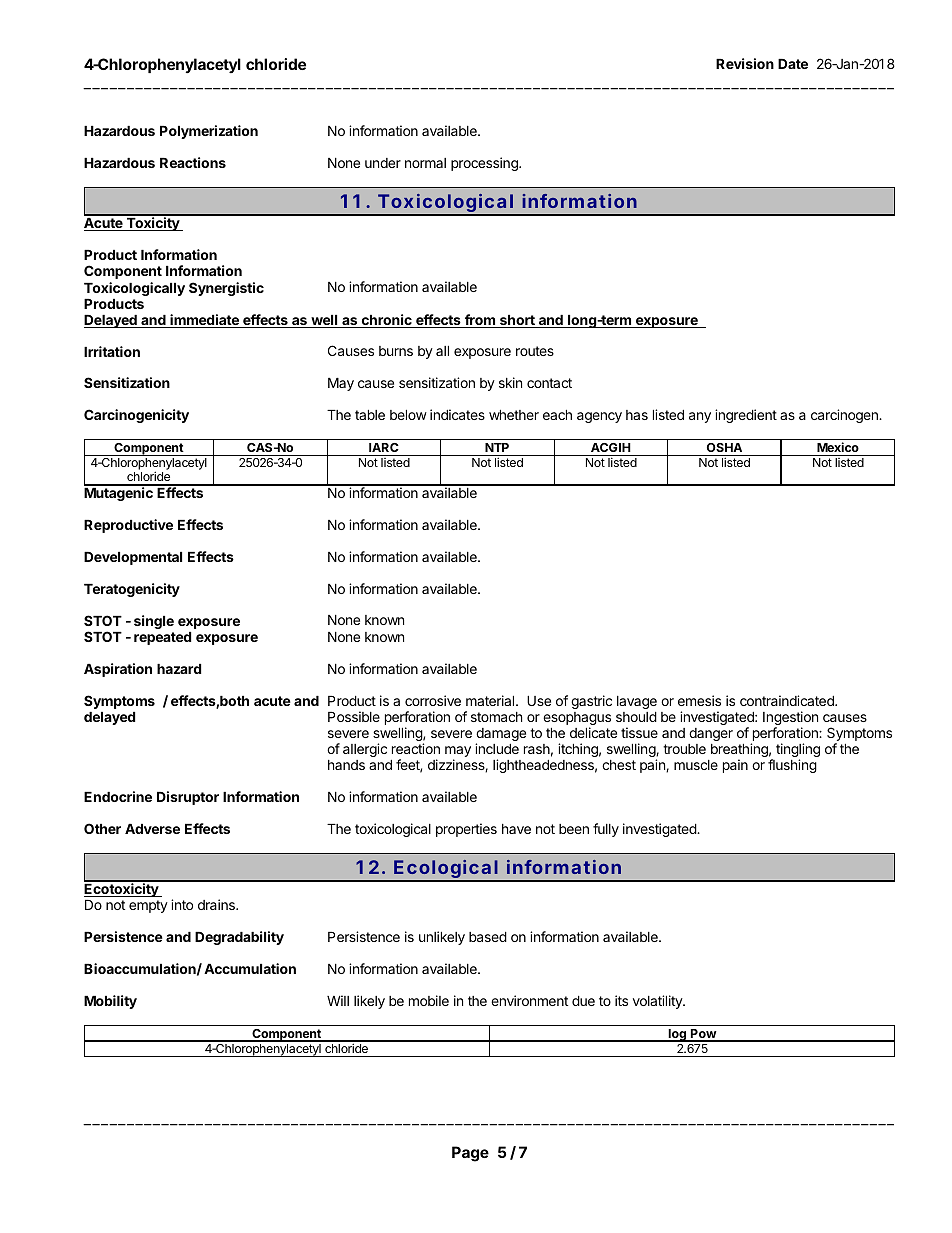  Describe the element at coordinates (745, 63) in the screenshot. I see `Revision` at that location.
